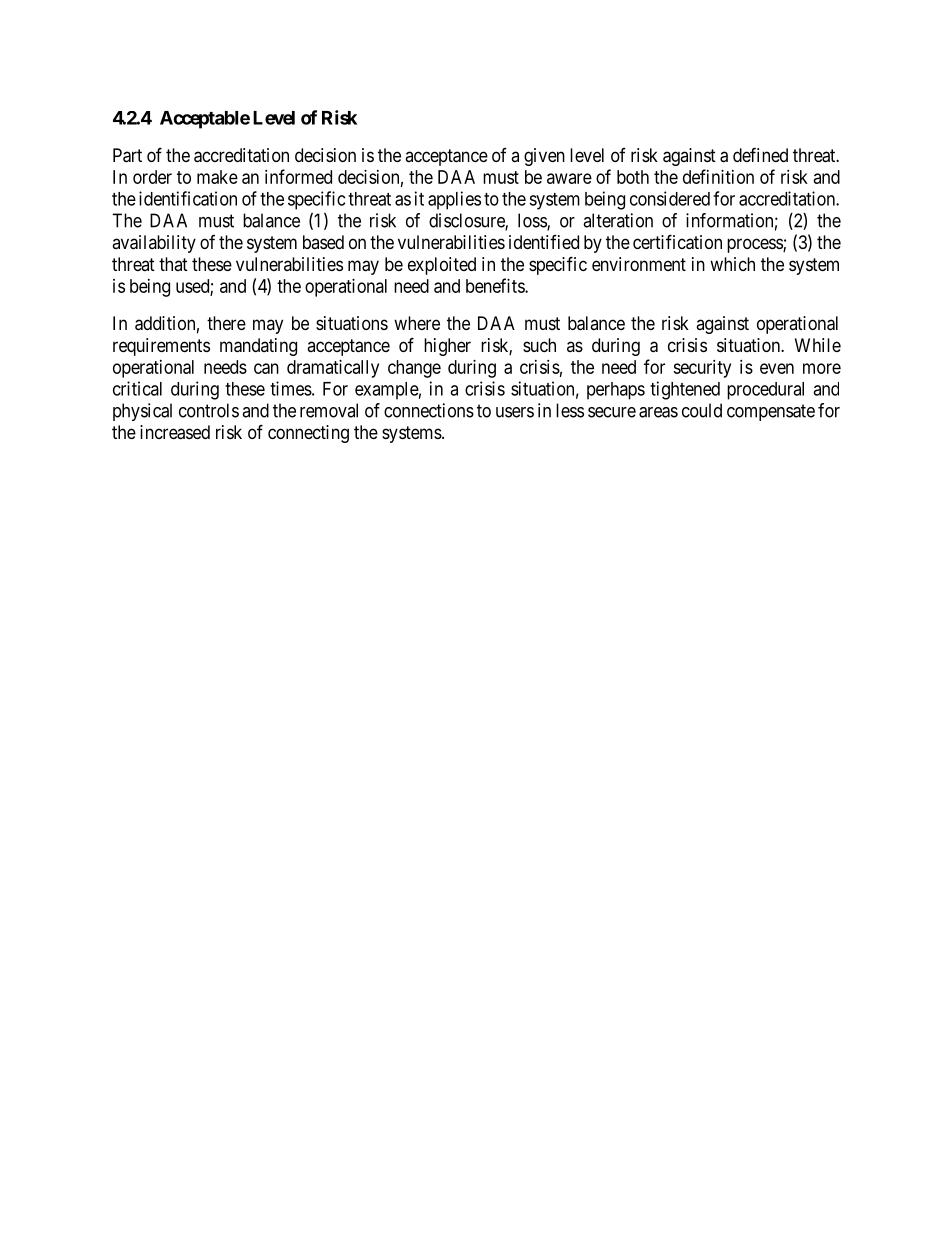 The image size is (952, 1233). What do you see at coordinates (175, 432) in the screenshot?
I see `increased` at bounding box center [175, 432].
